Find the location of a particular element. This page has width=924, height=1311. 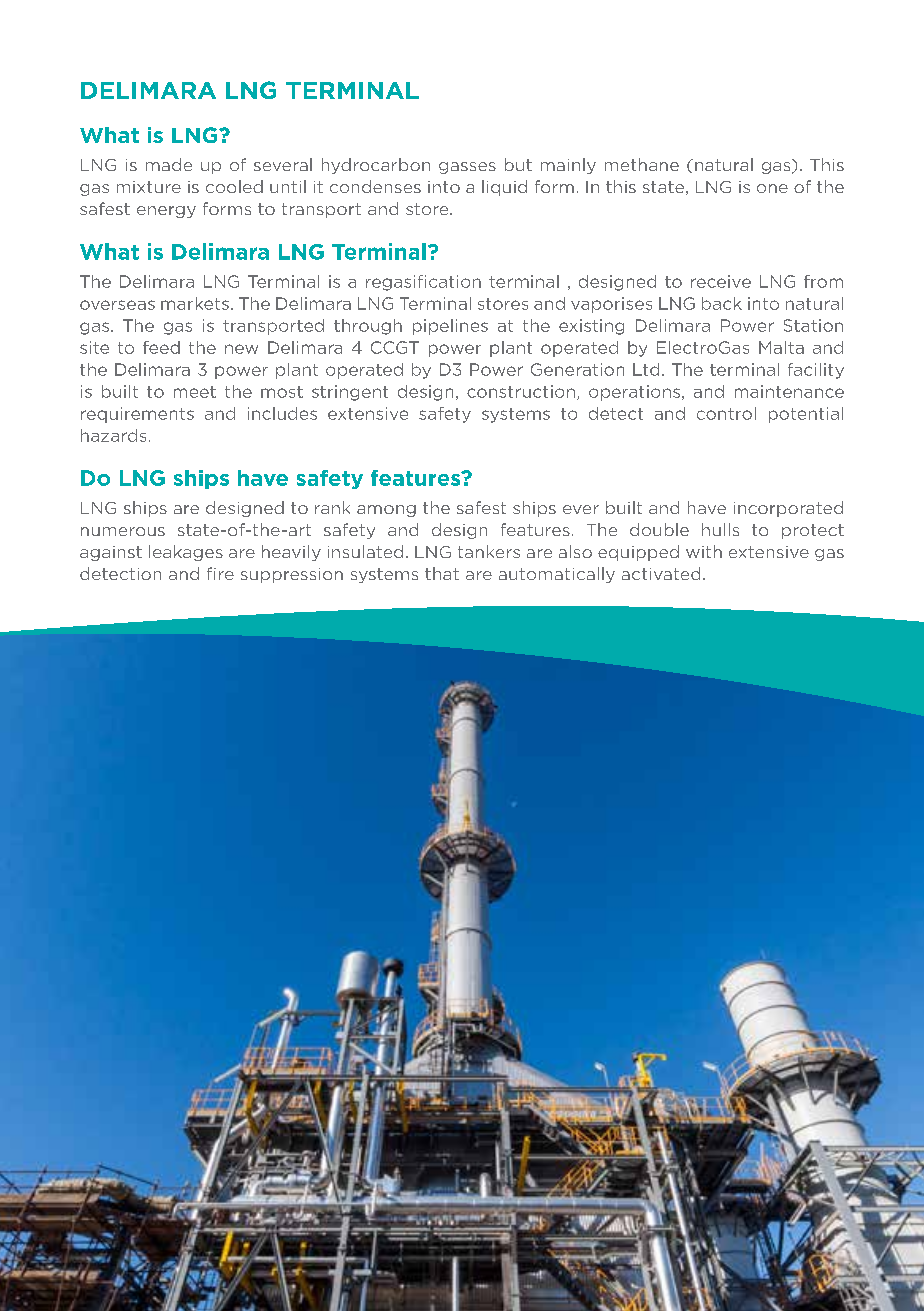

one is located at coordinates (772, 188).
